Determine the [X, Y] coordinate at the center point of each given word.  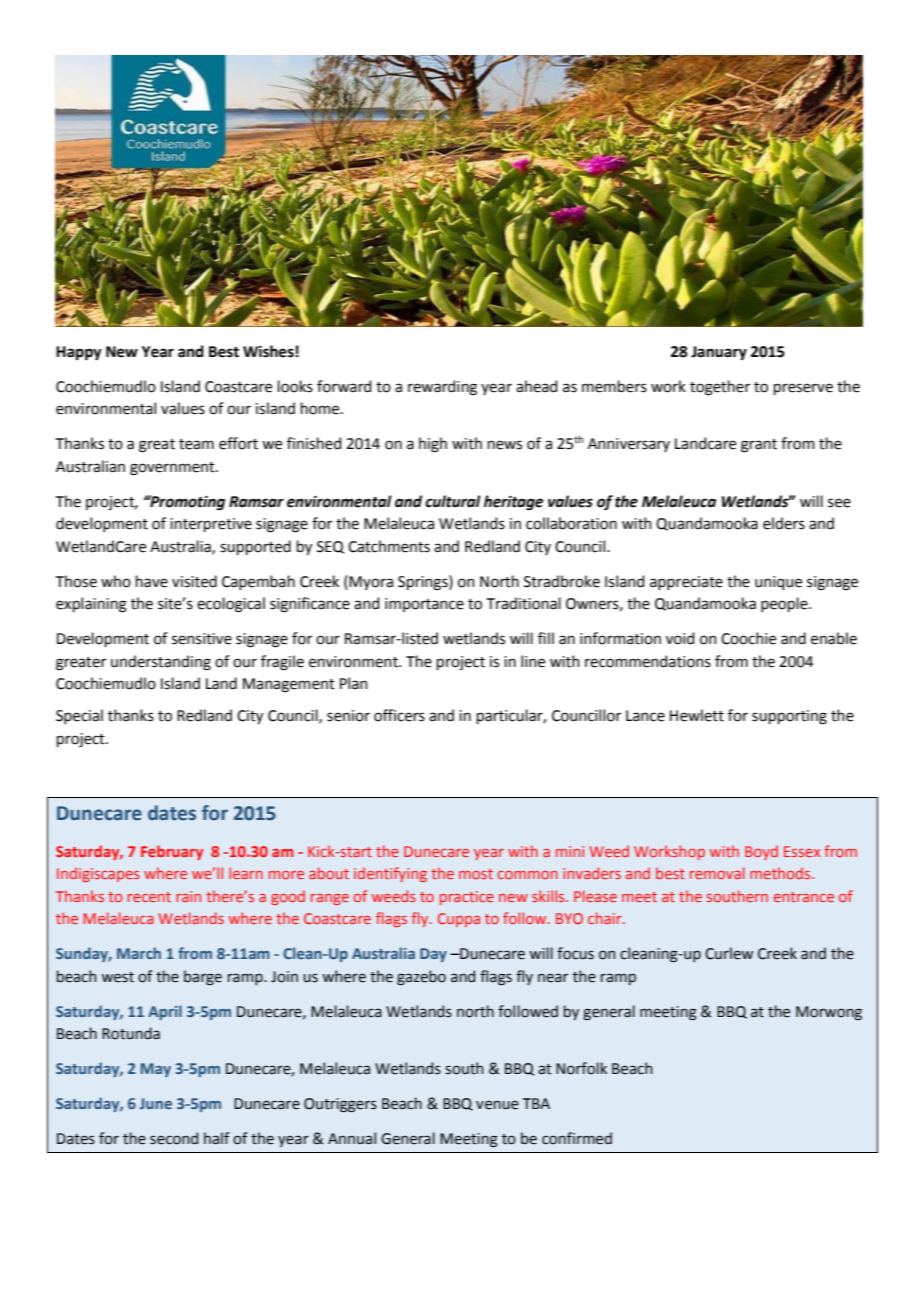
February [172, 852]
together [720, 388]
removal [717, 873]
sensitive [202, 639]
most [476, 874]
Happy [79, 353]
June [155, 1103]
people [785, 604]
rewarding [442, 388]
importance [424, 605]
